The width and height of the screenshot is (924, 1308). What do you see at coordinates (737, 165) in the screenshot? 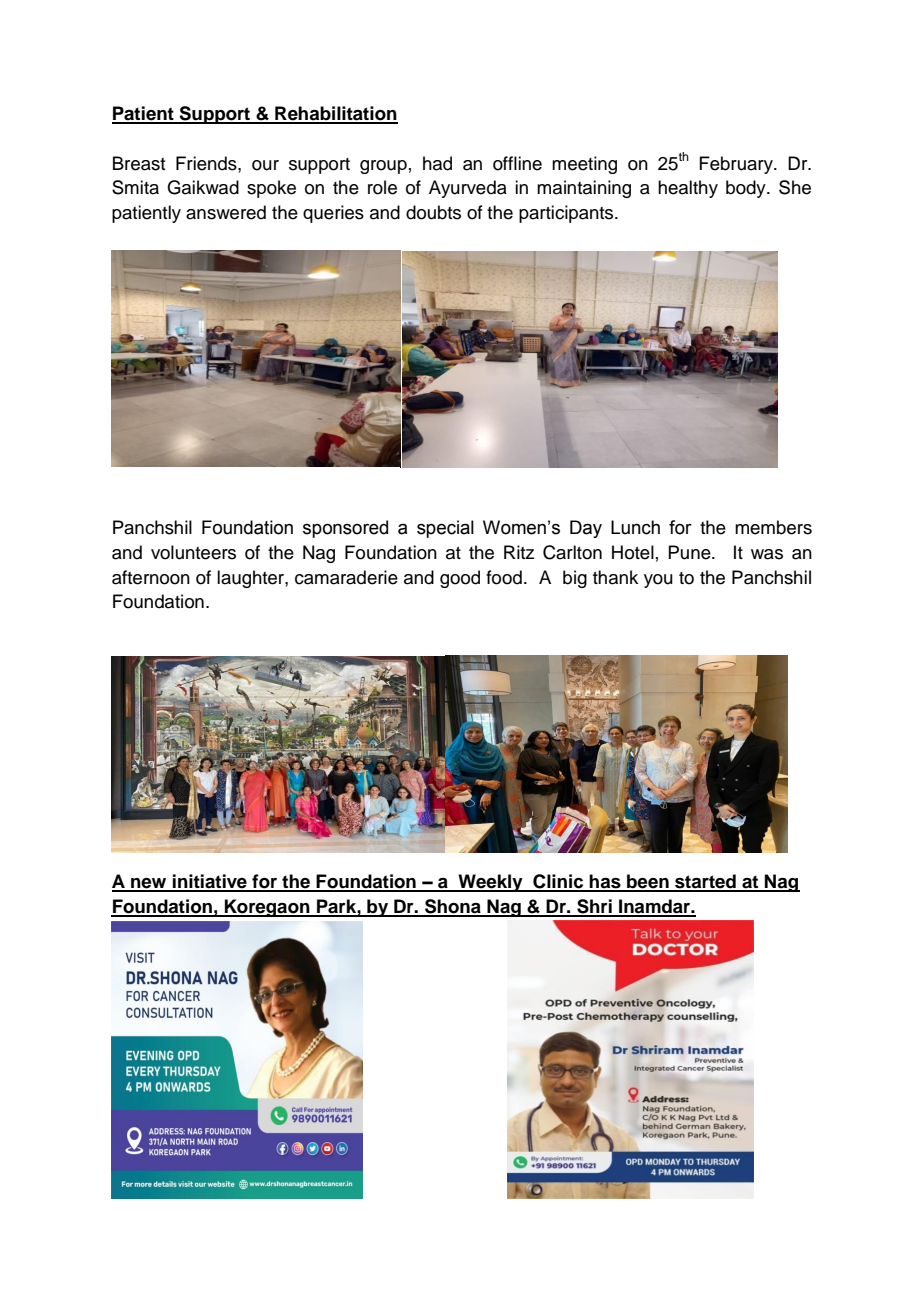
I see `February` at bounding box center [737, 165].
